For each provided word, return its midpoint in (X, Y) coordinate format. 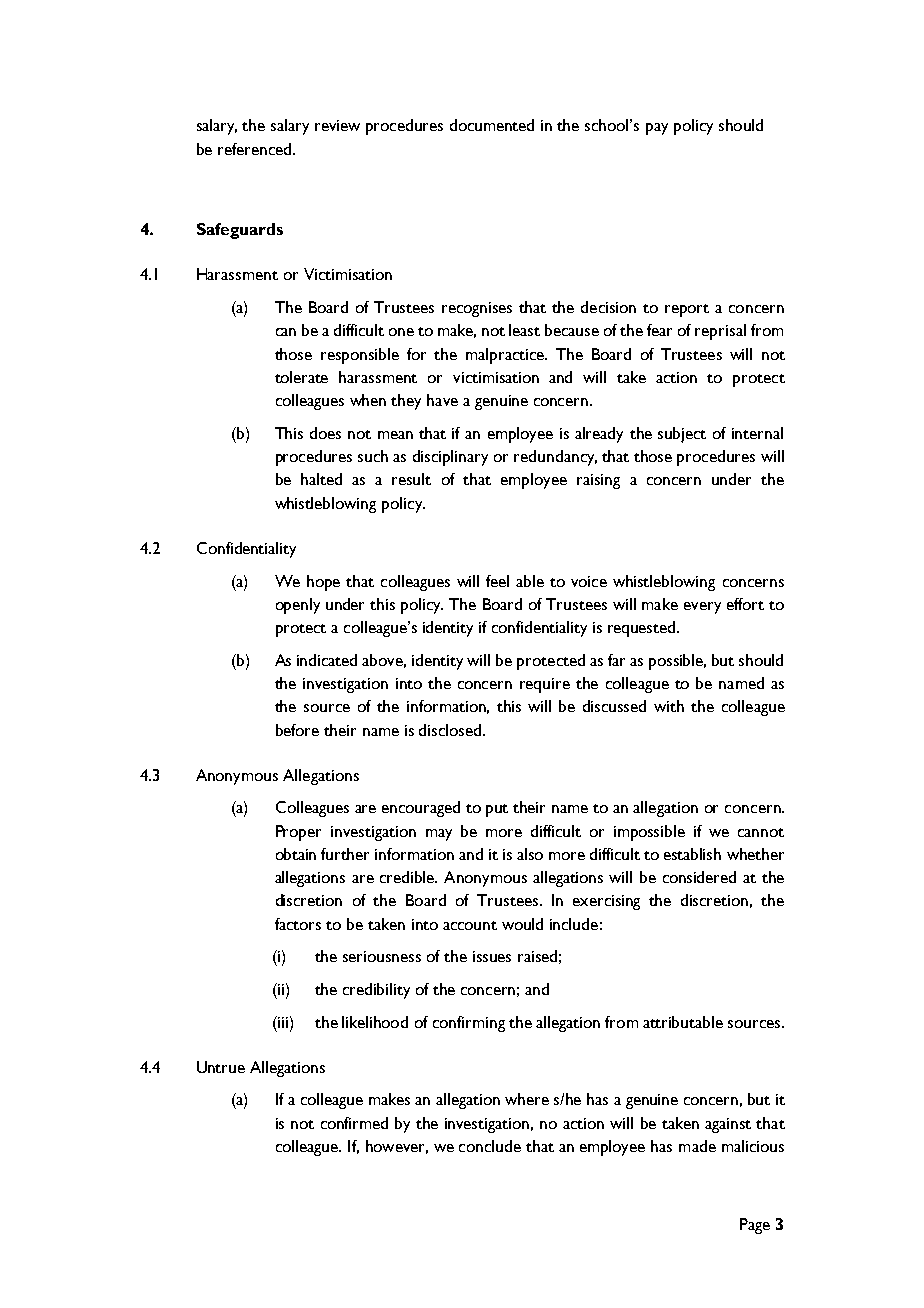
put (497, 810)
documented (492, 125)
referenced (256, 149)
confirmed (354, 1123)
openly (298, 606)
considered (699, 877)
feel (497, 581)
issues (492, 956)
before (297, 730)
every (702, 608)
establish (692, 854)
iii (282, 1022)
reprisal (720, 332)
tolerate (301, 377)
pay (657, 129)
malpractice (506, 356)
